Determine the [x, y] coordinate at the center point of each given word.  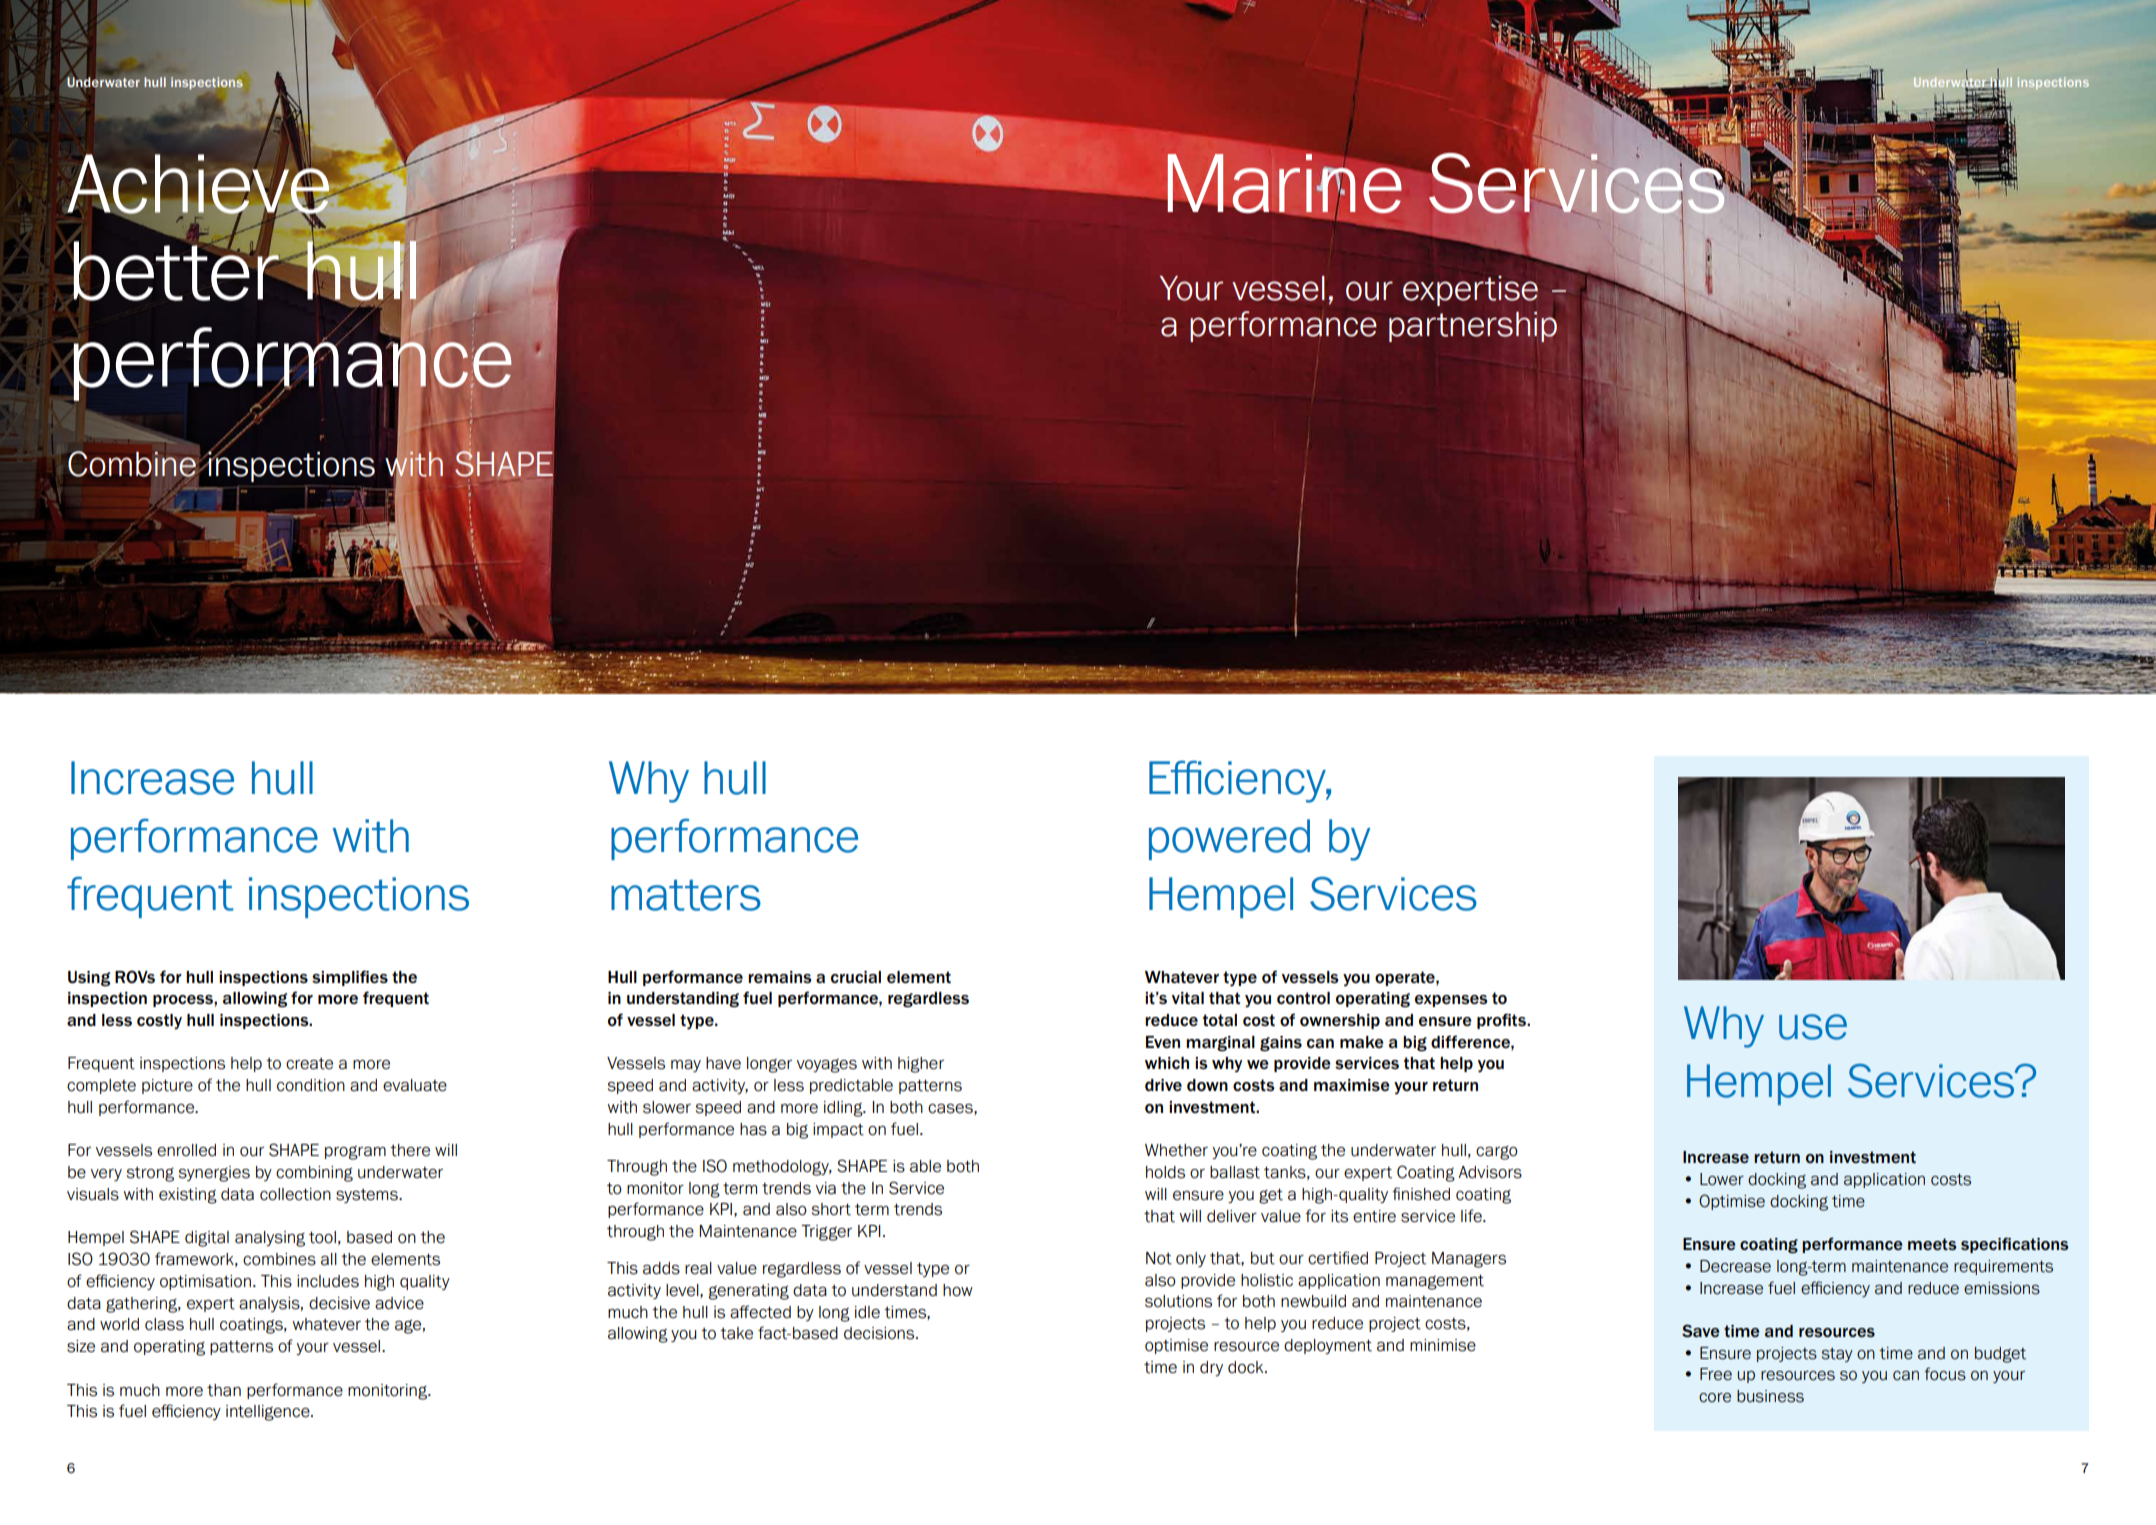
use [1813, 1027]
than [224, 1390]
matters [686, 895]
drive [1163, 1085]
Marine [1284, 183]
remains [780, 977]
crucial [856, 977]
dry [1211, 1368]
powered [1229, 839]
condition [311, 1085]
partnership [1473, 327]
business [1770, 1396]
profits [1502, 1021]
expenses [1451, 1001]
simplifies [350, 978]
